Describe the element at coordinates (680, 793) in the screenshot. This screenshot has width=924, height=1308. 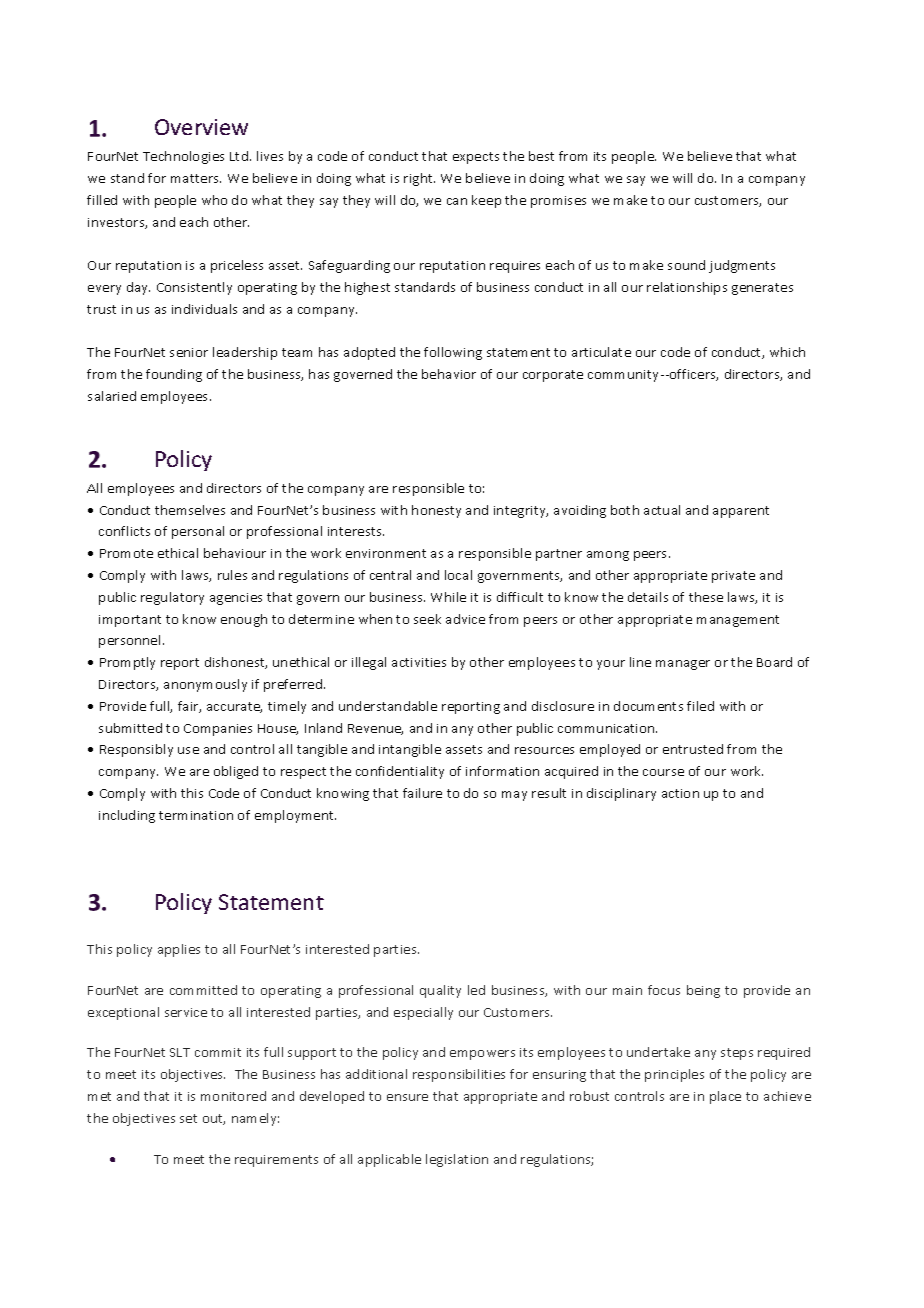
I see `action` at that location.
